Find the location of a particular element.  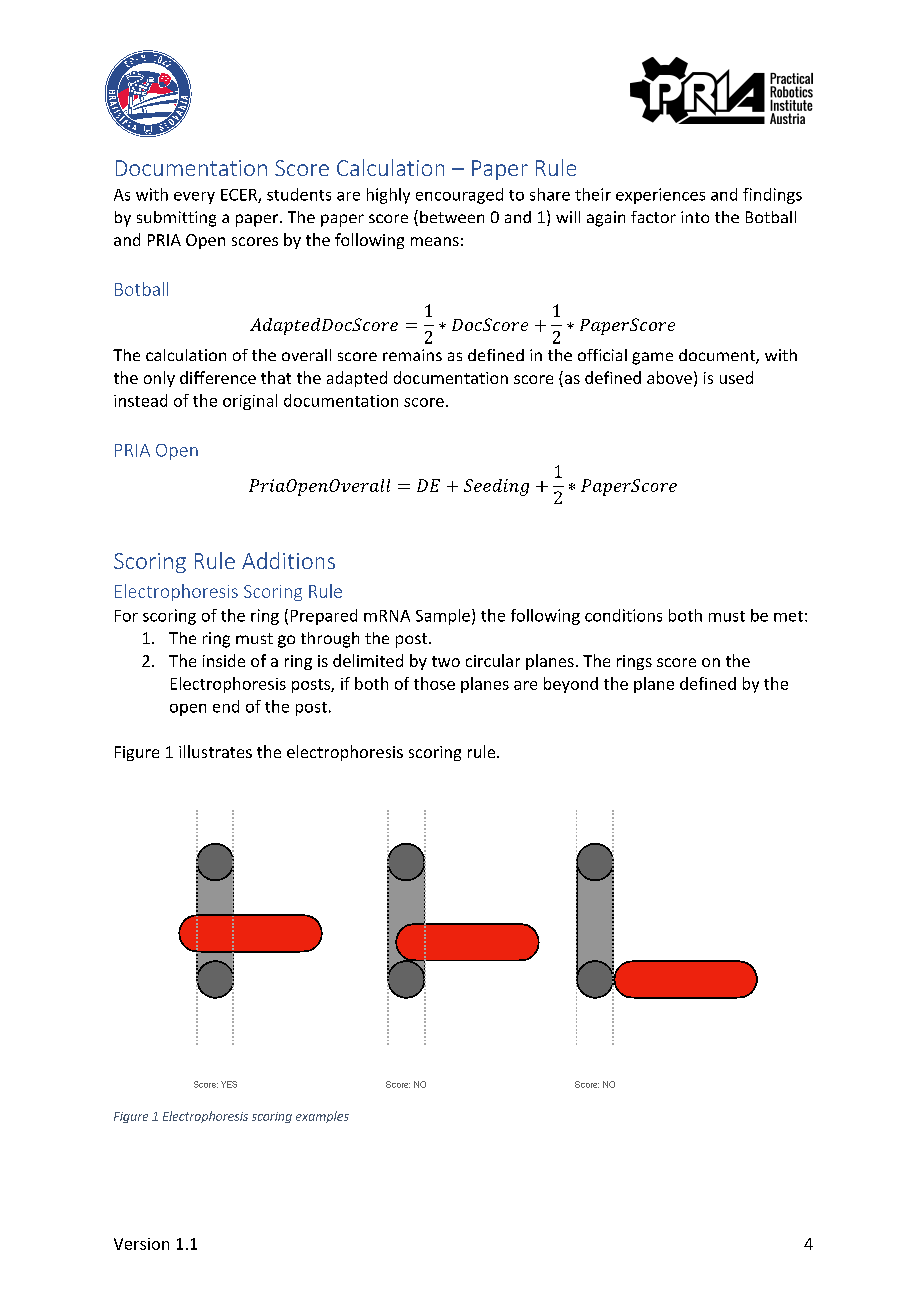

into is located at coordinates (695, 217).
